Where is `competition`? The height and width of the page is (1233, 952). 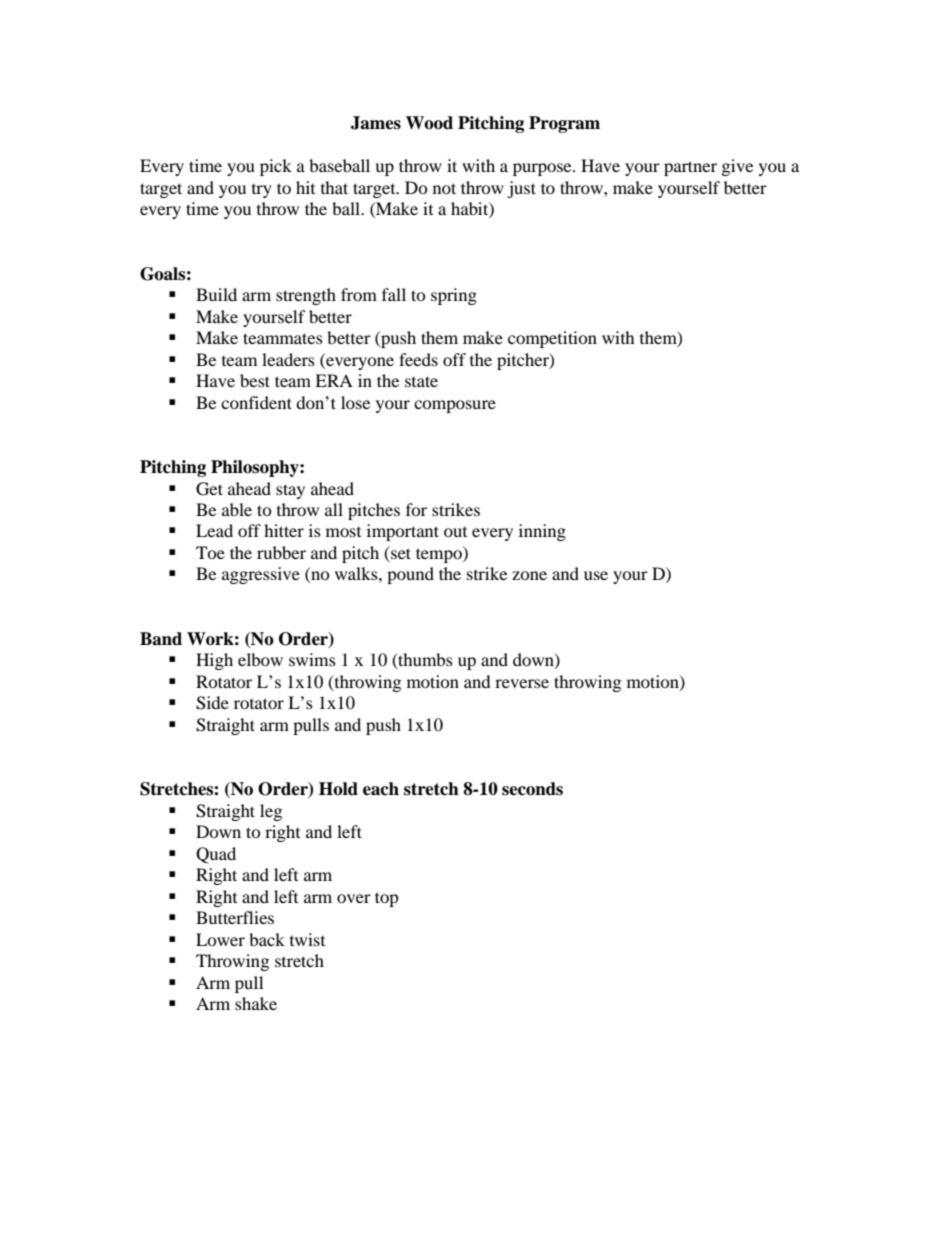
competition is located at coordinates (552, 339).
